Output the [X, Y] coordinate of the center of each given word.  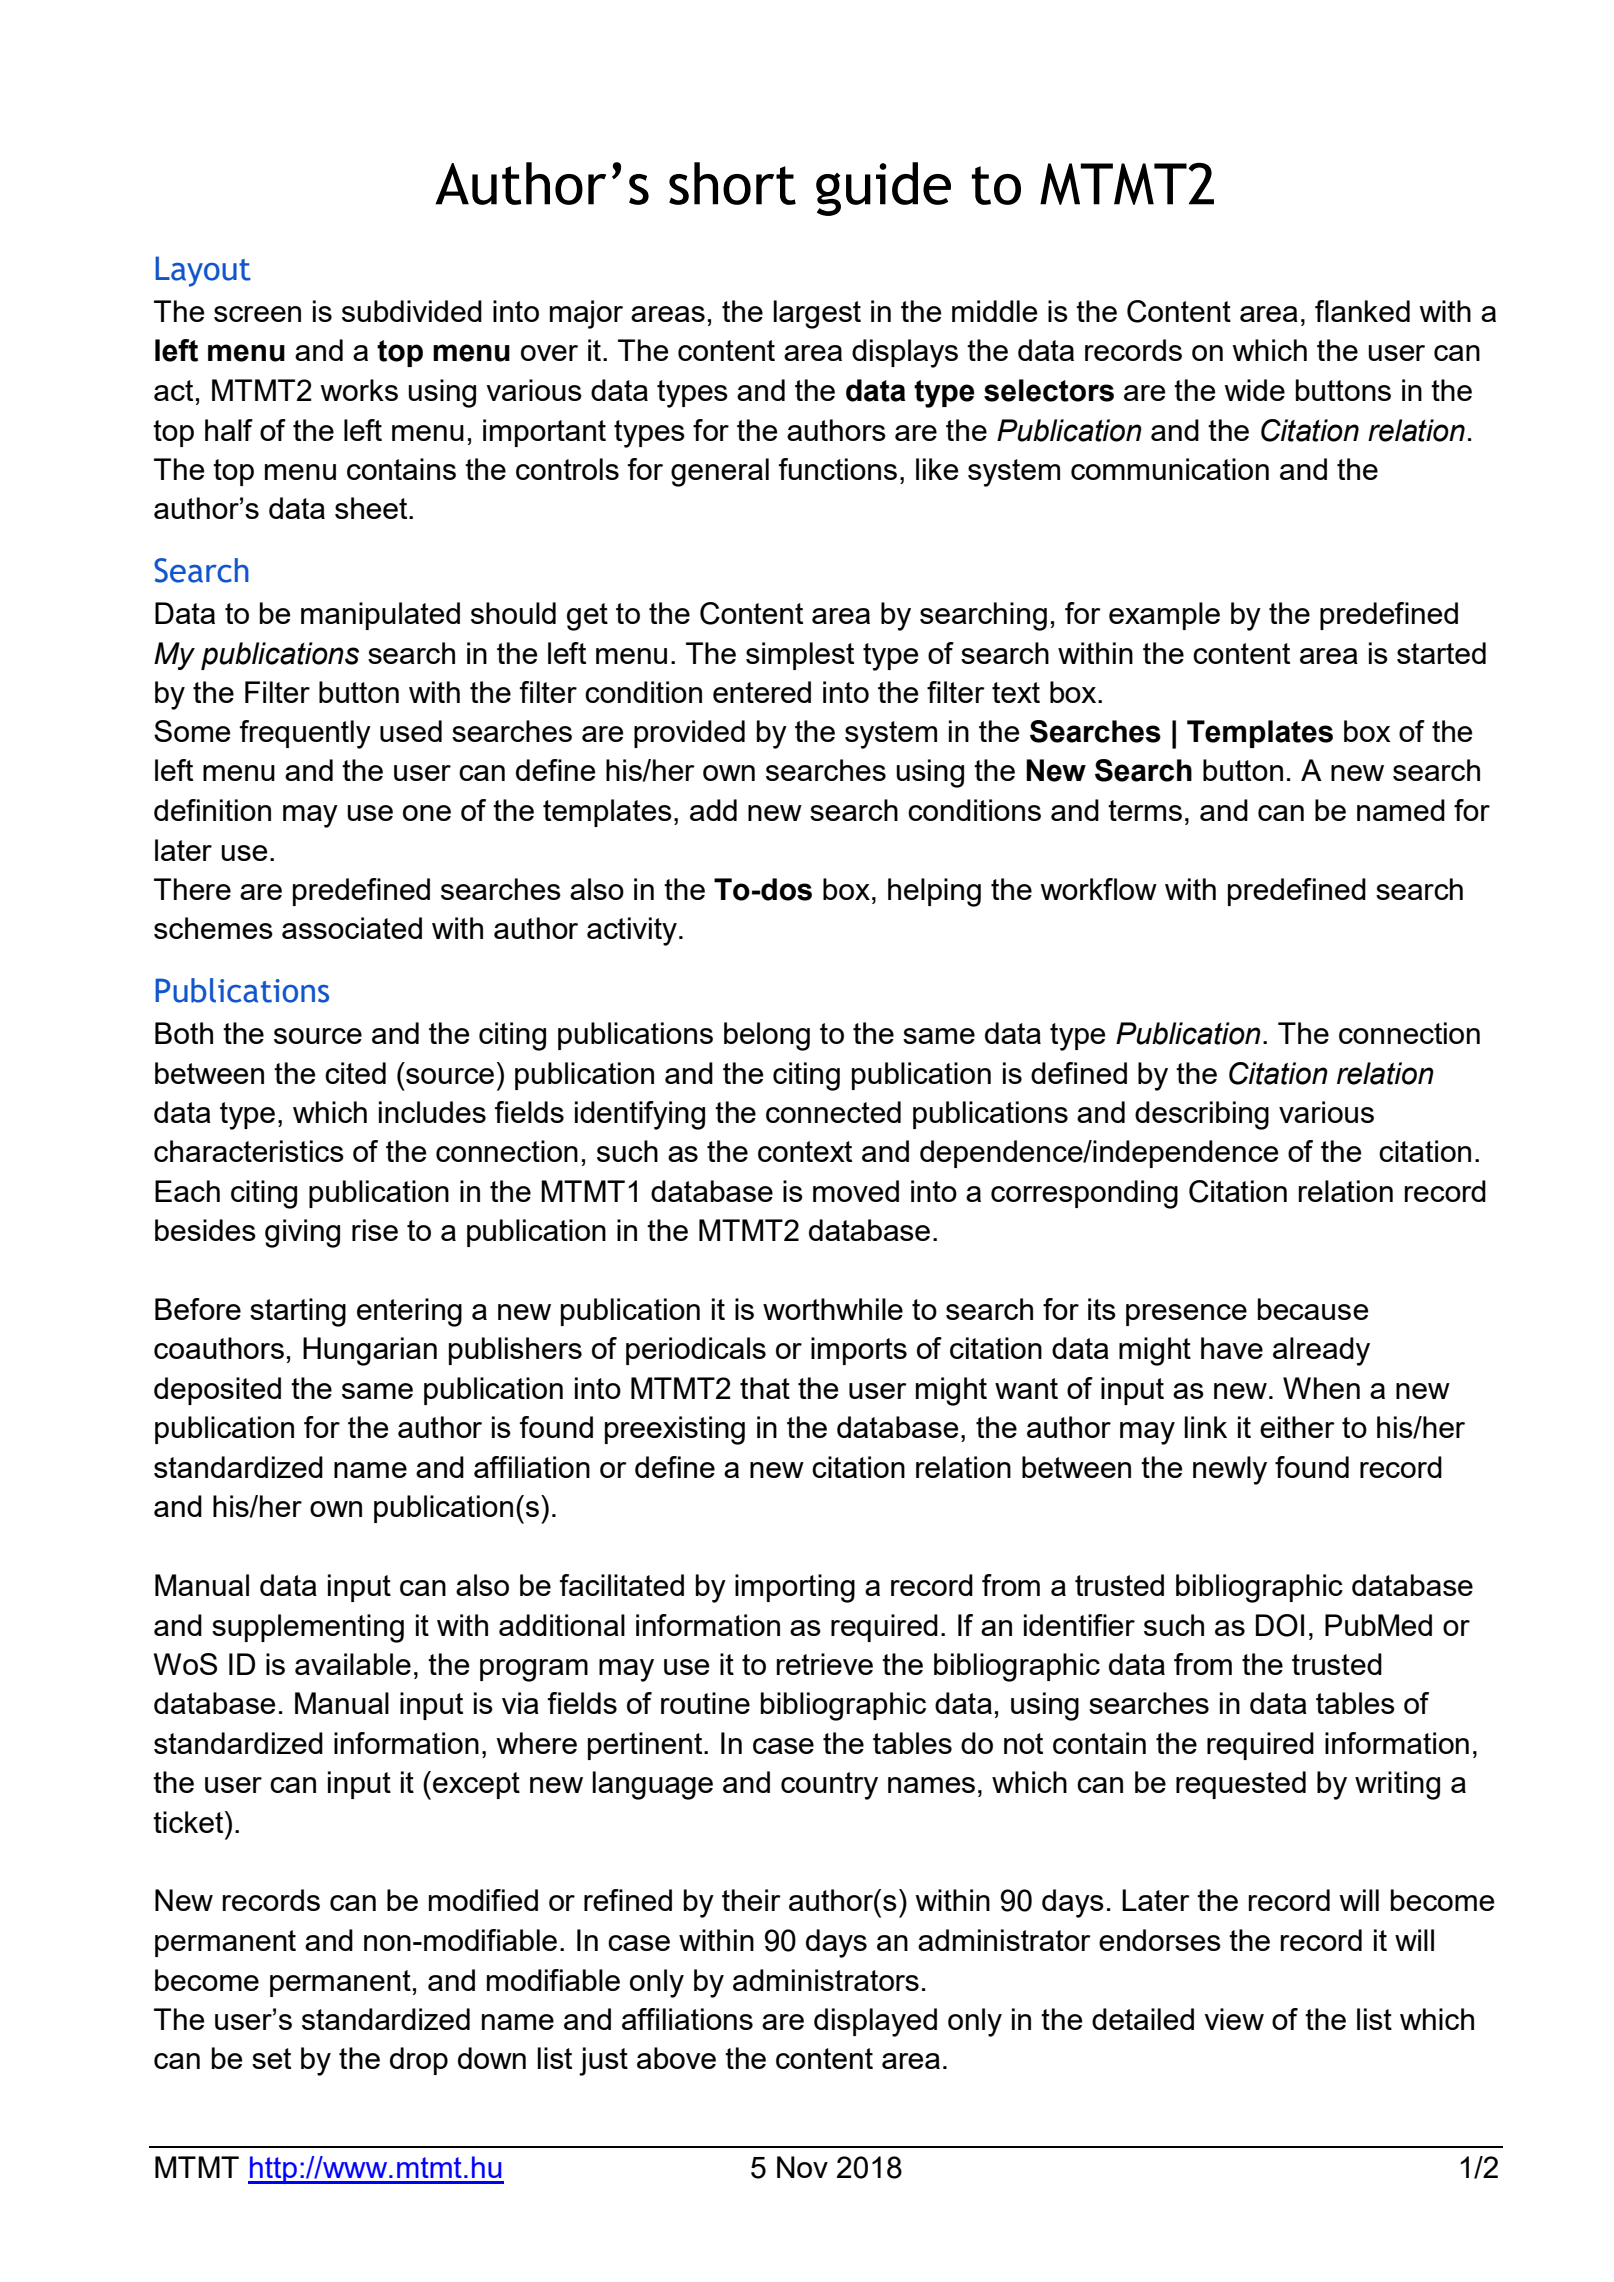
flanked [1362, 311]
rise [375, 1230]
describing [1202, 1115]
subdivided [412, 311]
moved [856, 1191]
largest [817, 314]
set [271, 2058]
